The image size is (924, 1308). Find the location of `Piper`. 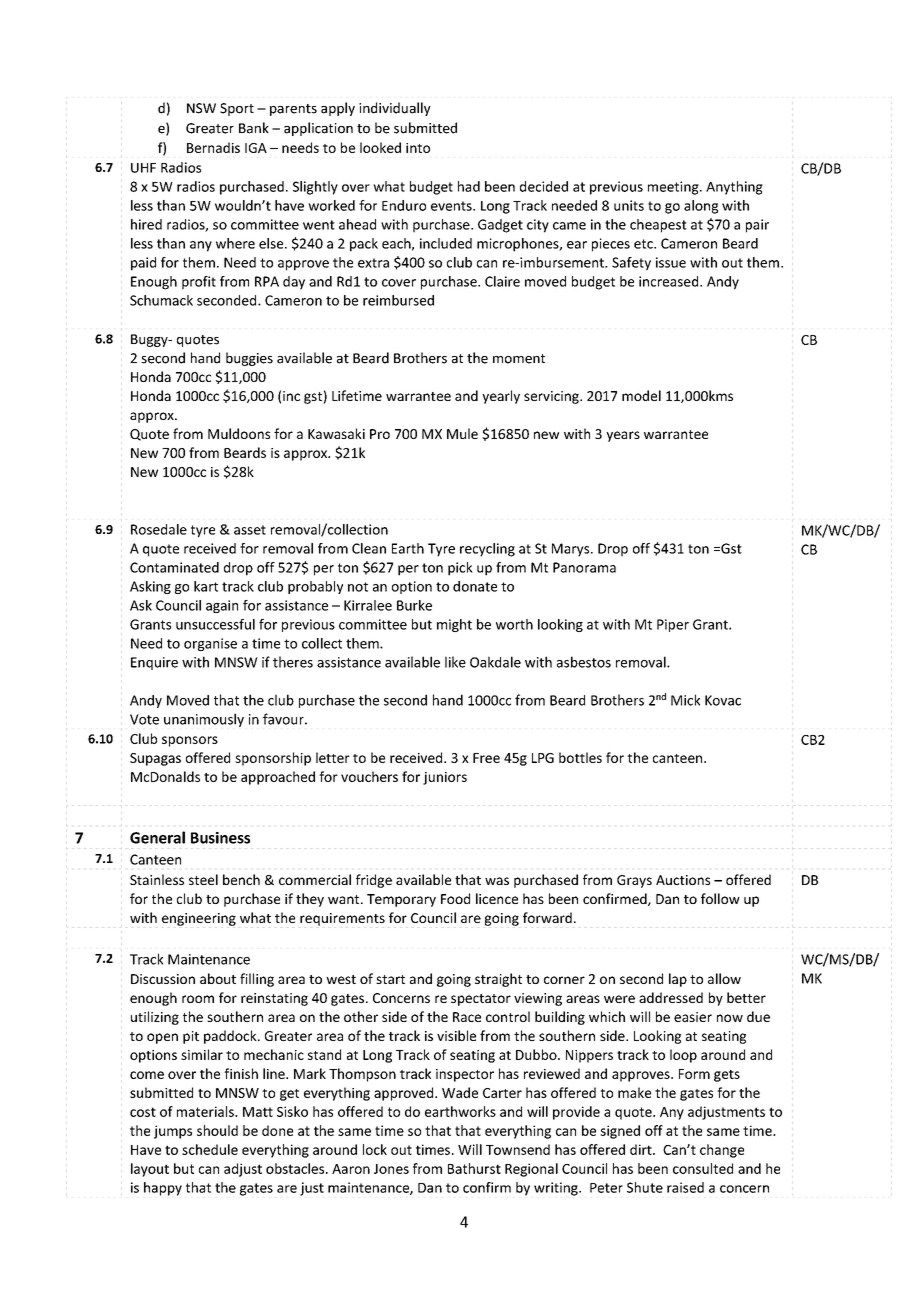

Piper is located at coordinates (673, 625).
